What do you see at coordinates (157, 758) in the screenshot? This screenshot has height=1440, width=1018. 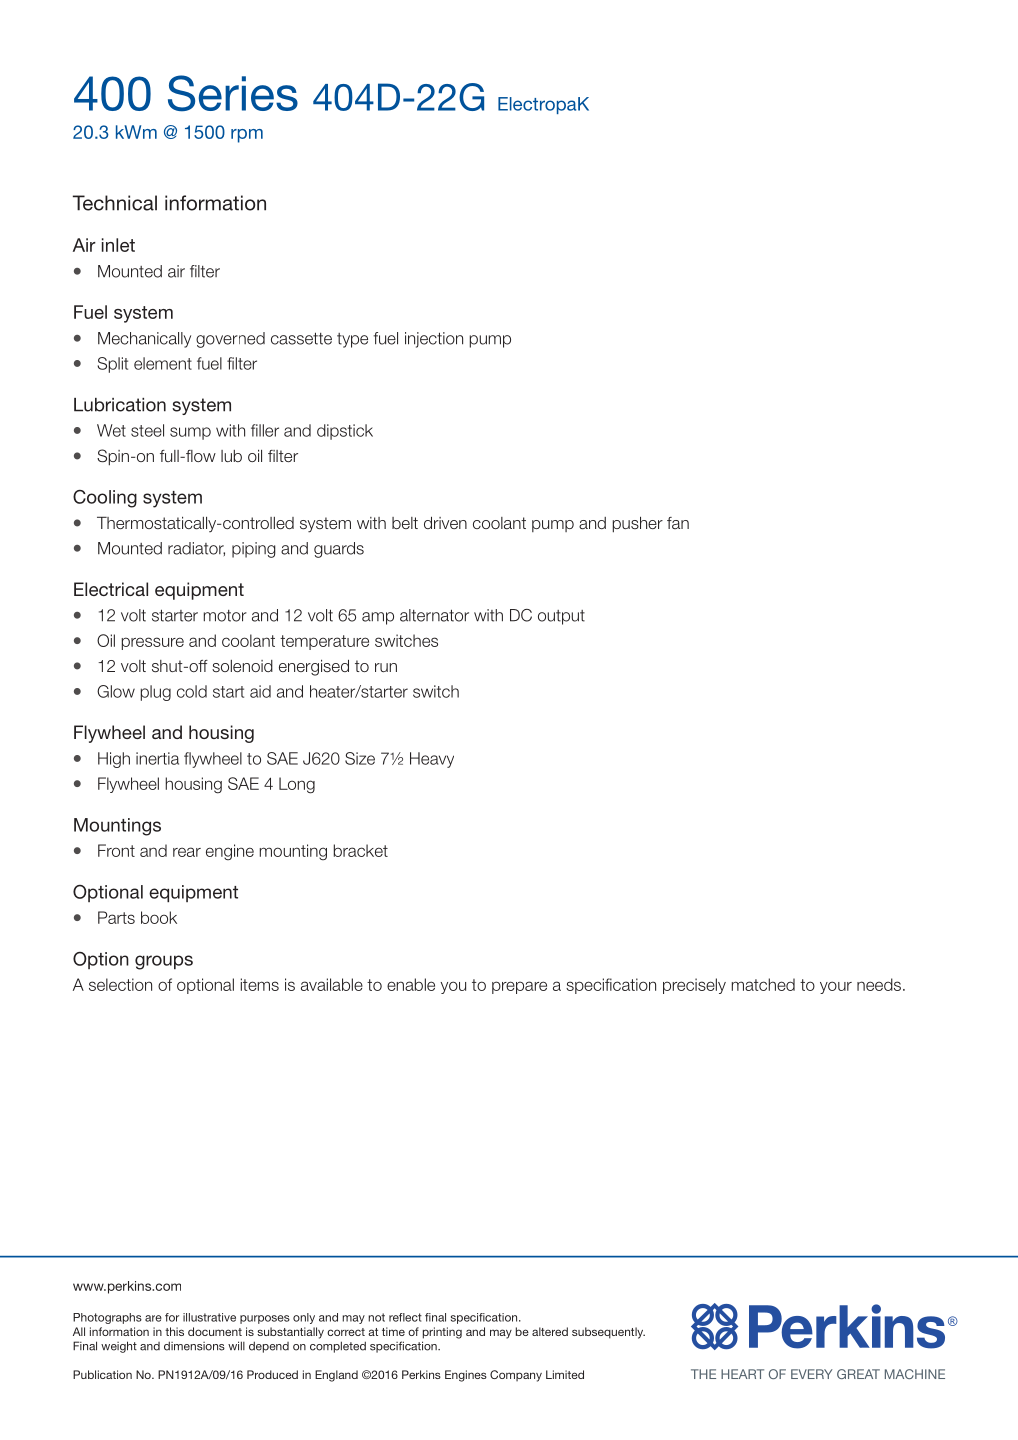 I see `inertia` at bounding box center [157, 758].
